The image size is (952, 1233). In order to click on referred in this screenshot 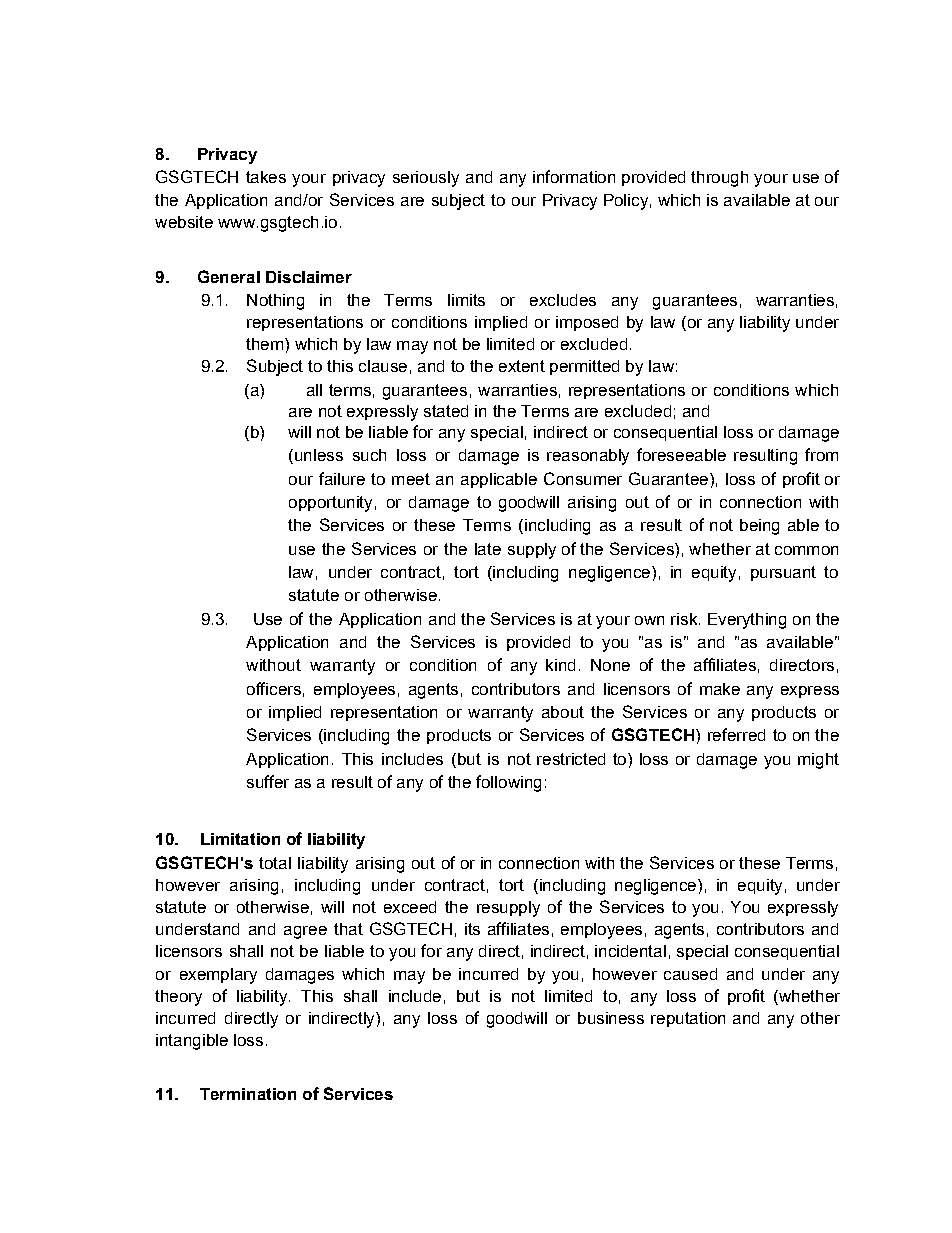, I will do `click(736, 734)`.
